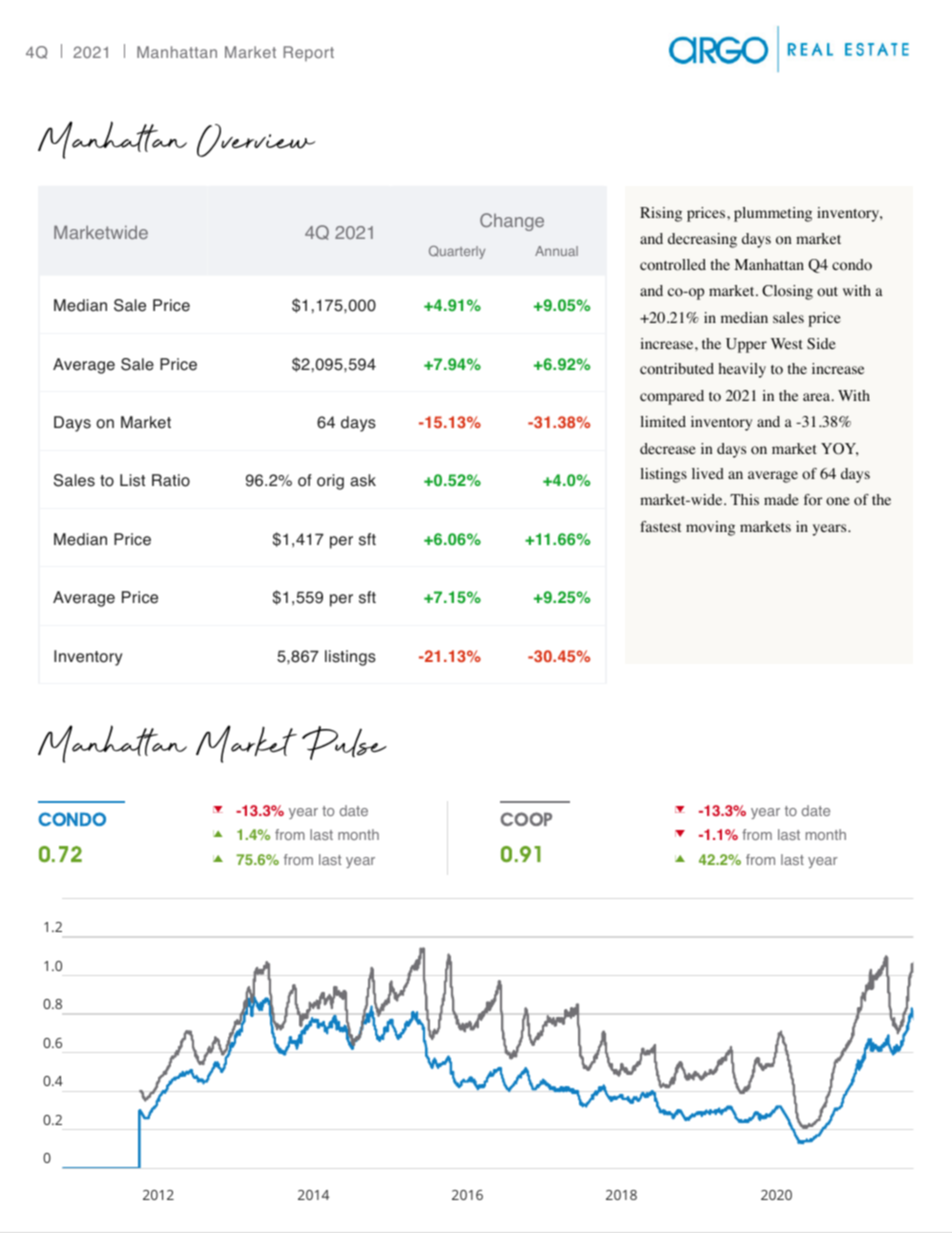 The height and width of the screenshot is (1233, 952). Describe the element at coordinates (526, 819) in the screenshot. I see `COOP` at that location.
